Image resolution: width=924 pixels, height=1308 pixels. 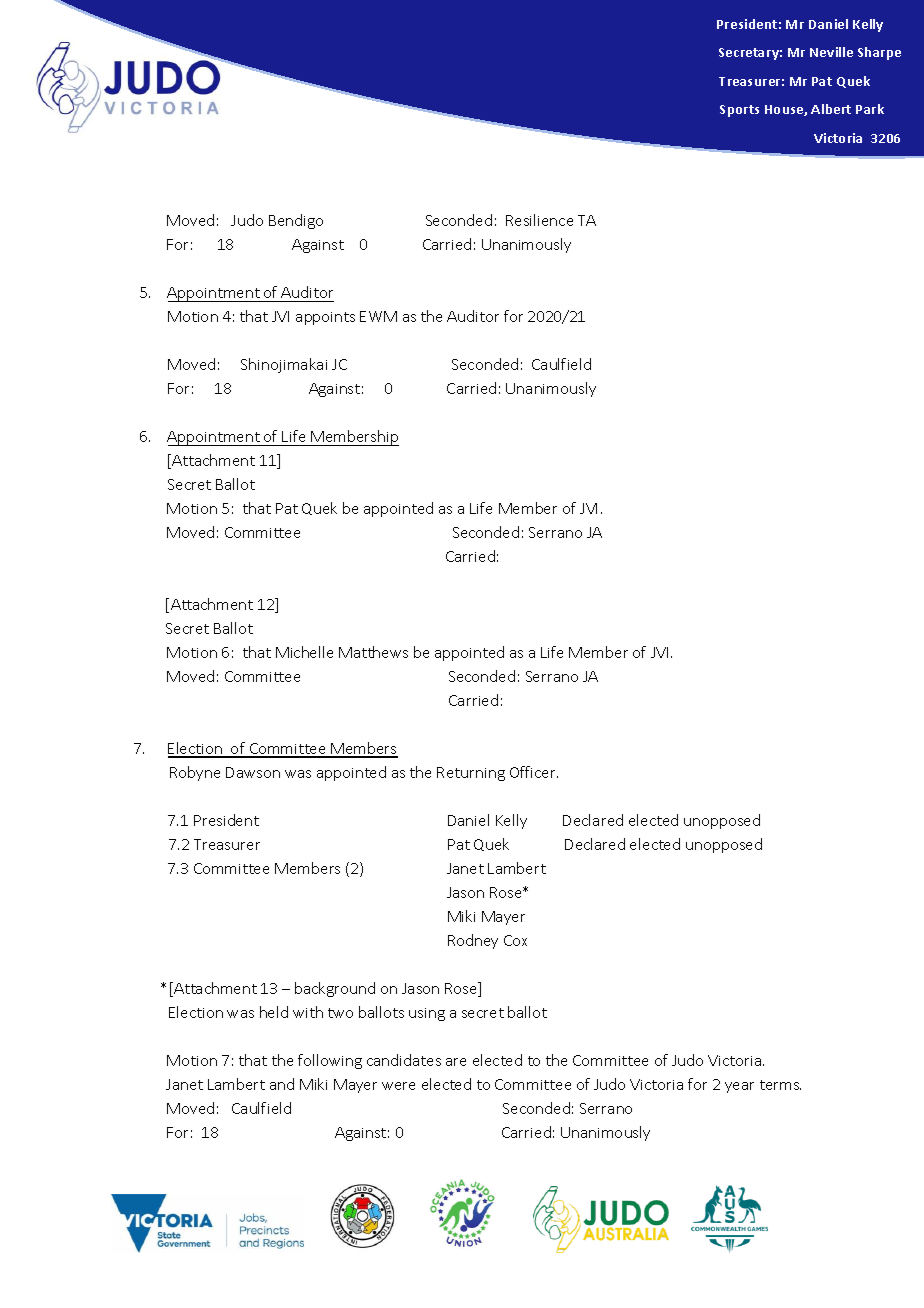 I want to click on Michelle, so click(x=304, y=652).
